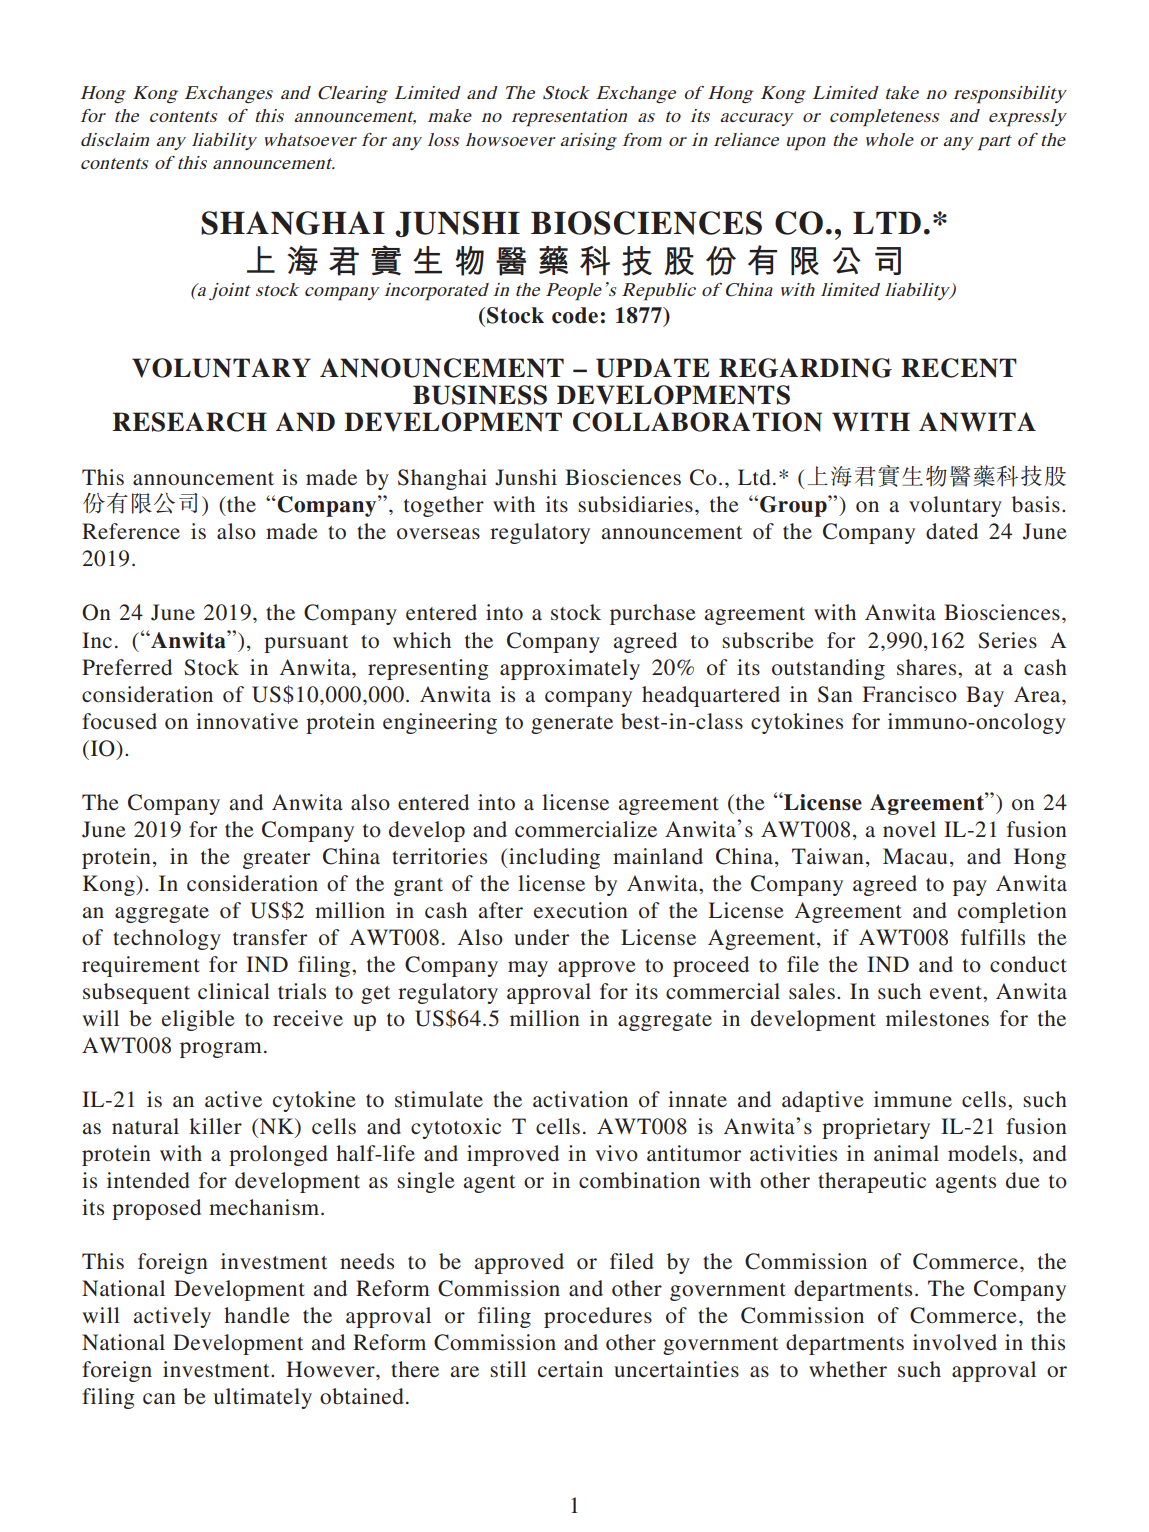 This document has height=1532, width=1149. I want to click on ultimately, so click(263, 1398).
